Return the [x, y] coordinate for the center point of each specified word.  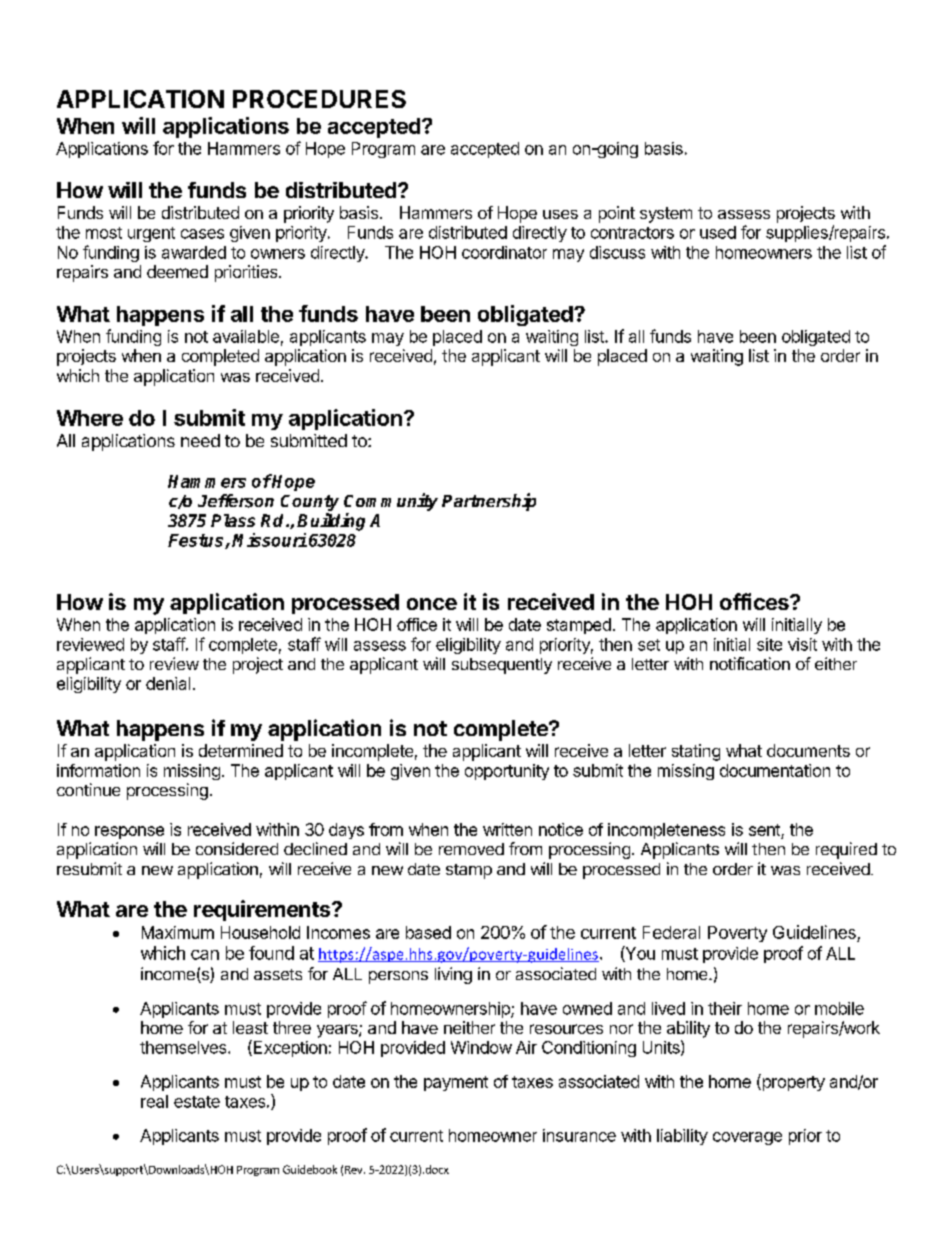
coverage [747, 1138]
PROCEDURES [319, 99]
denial [168, 683]
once [432, 604]
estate [197, 1102]
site [769, 644]
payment [456, 1083]
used [718, 232]
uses [560, 214]
